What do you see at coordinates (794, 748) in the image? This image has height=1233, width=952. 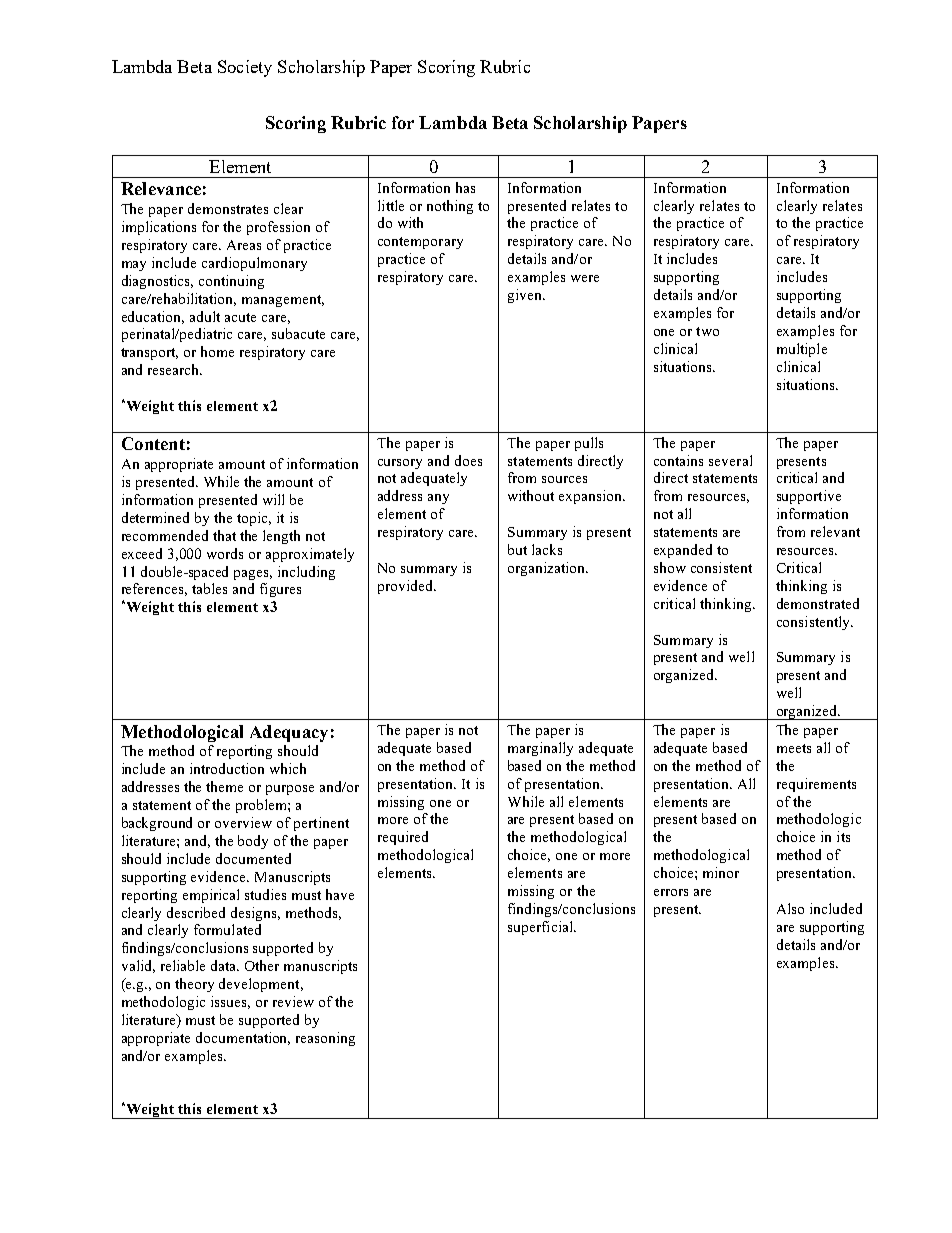 I see `meets` at bounding box center [794, 748].
